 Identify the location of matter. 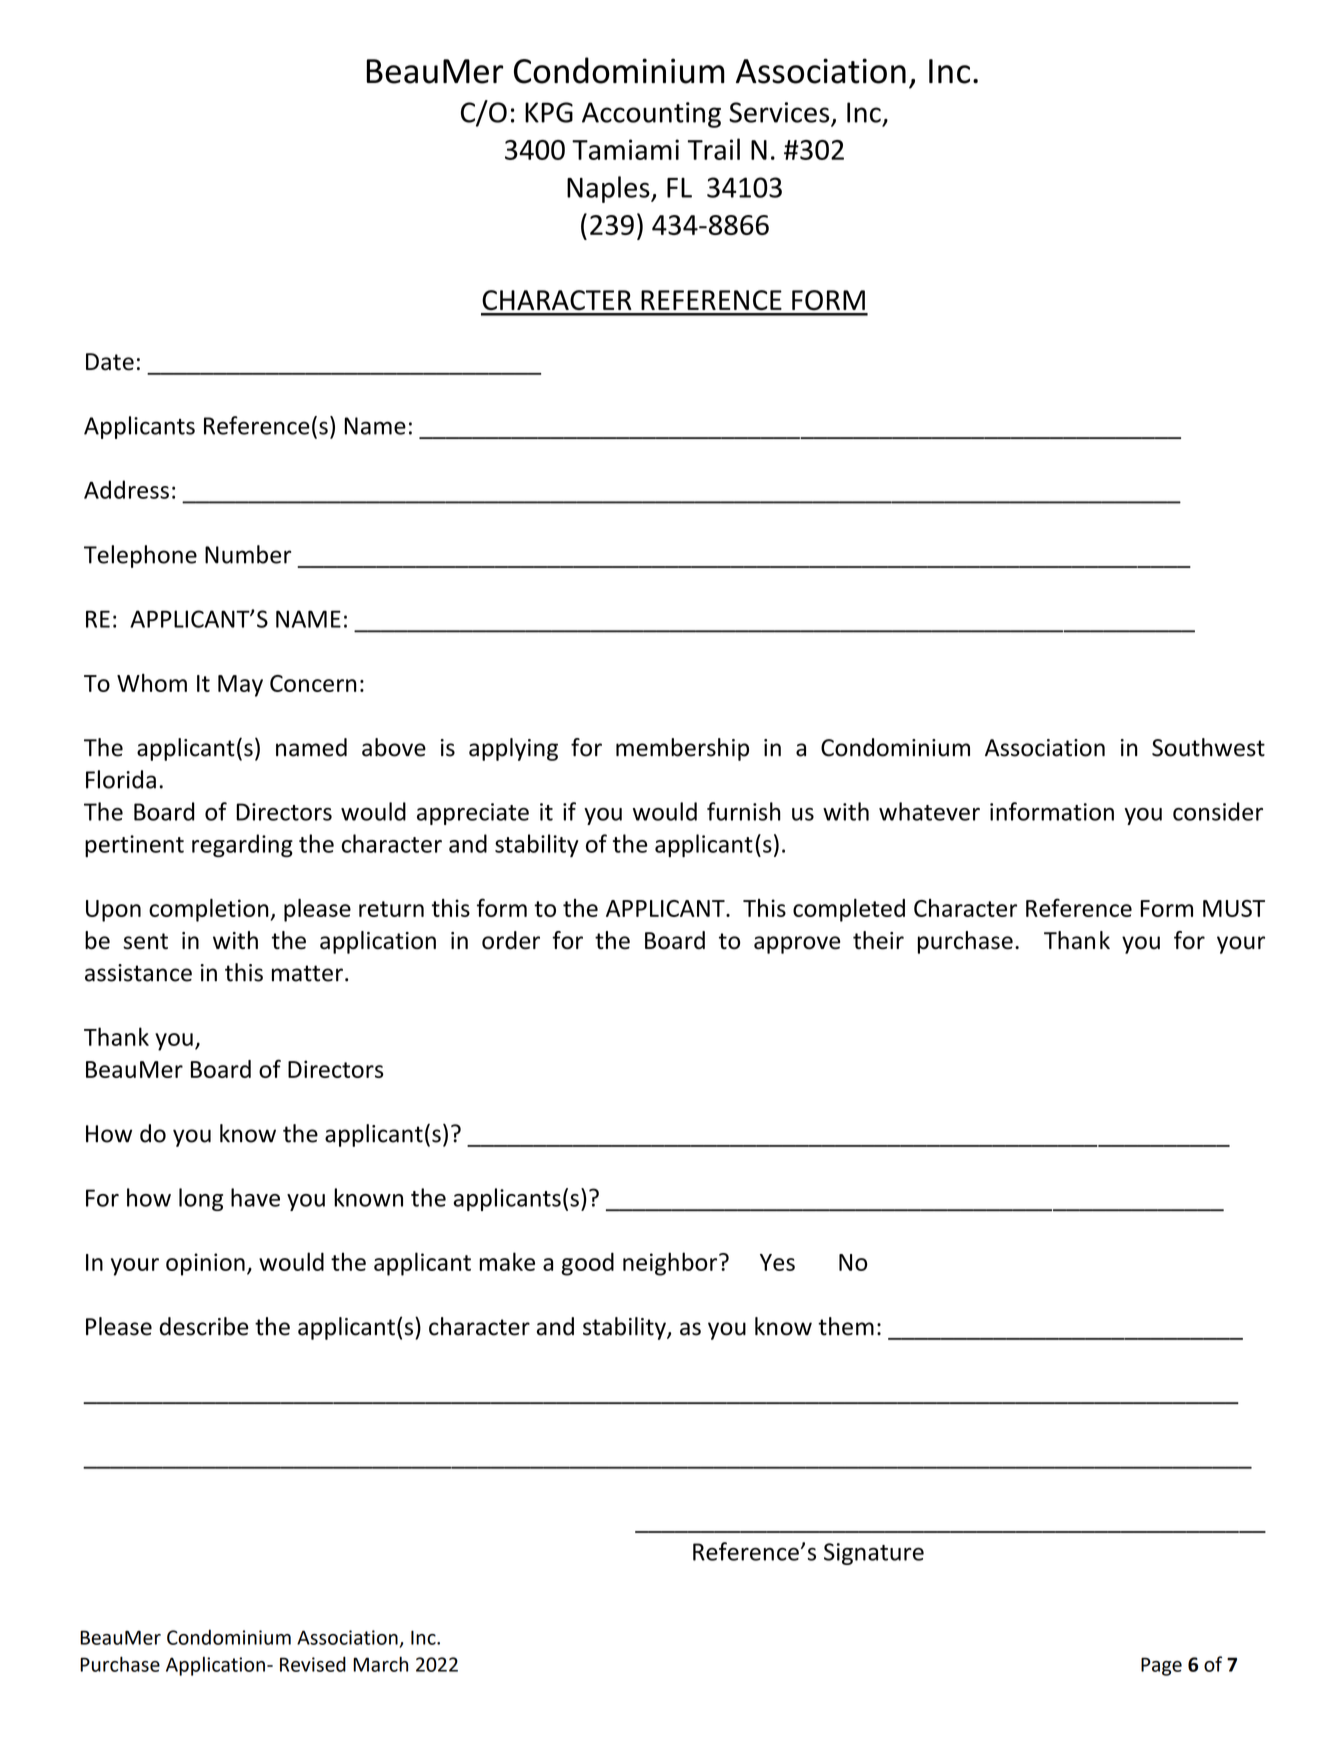
(307, 973).
